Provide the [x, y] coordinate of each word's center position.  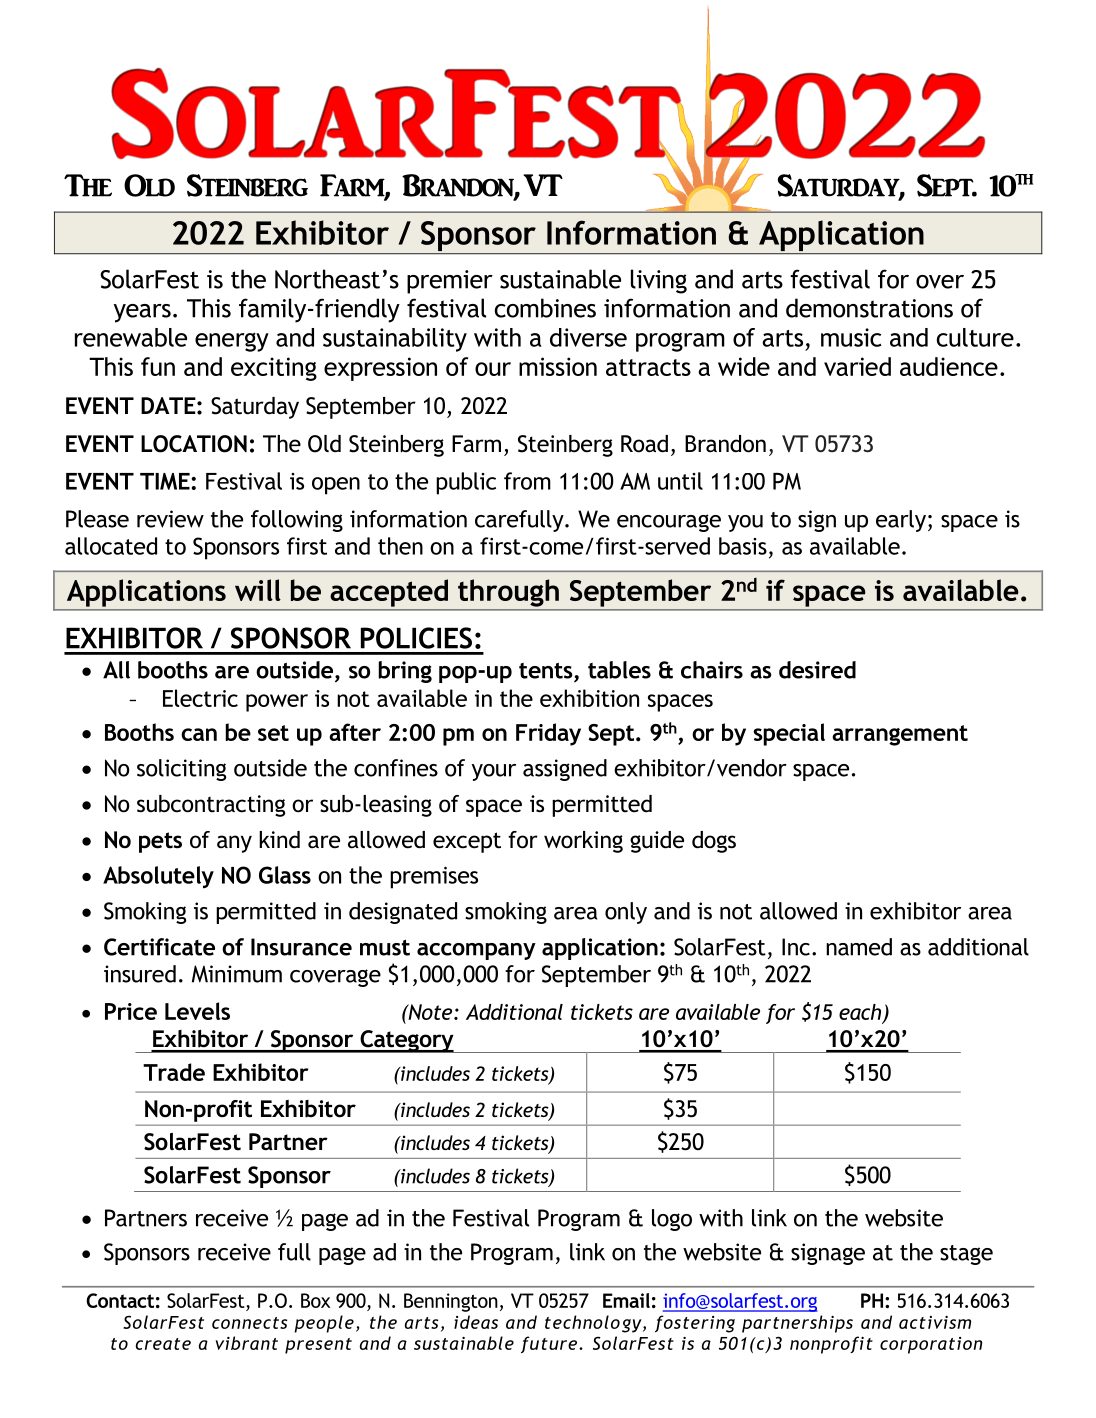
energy [232, 342]
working [583, 842]
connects [249, 1323]
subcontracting [211, 806]
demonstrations [869, 308]
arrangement [900, 735]
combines [545, 308]
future [549, 1344]
